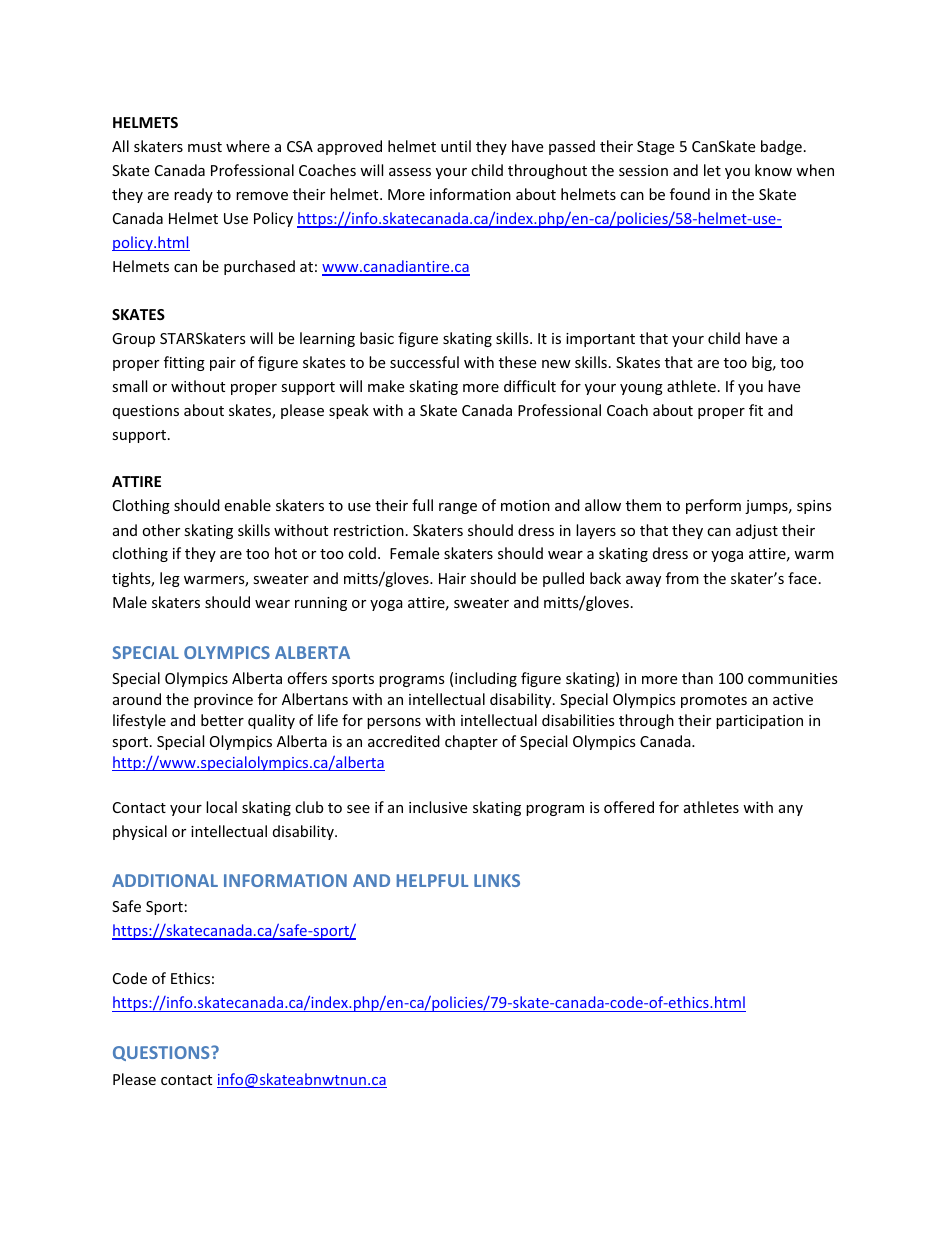  I want to click on know, so click(773, 170).
